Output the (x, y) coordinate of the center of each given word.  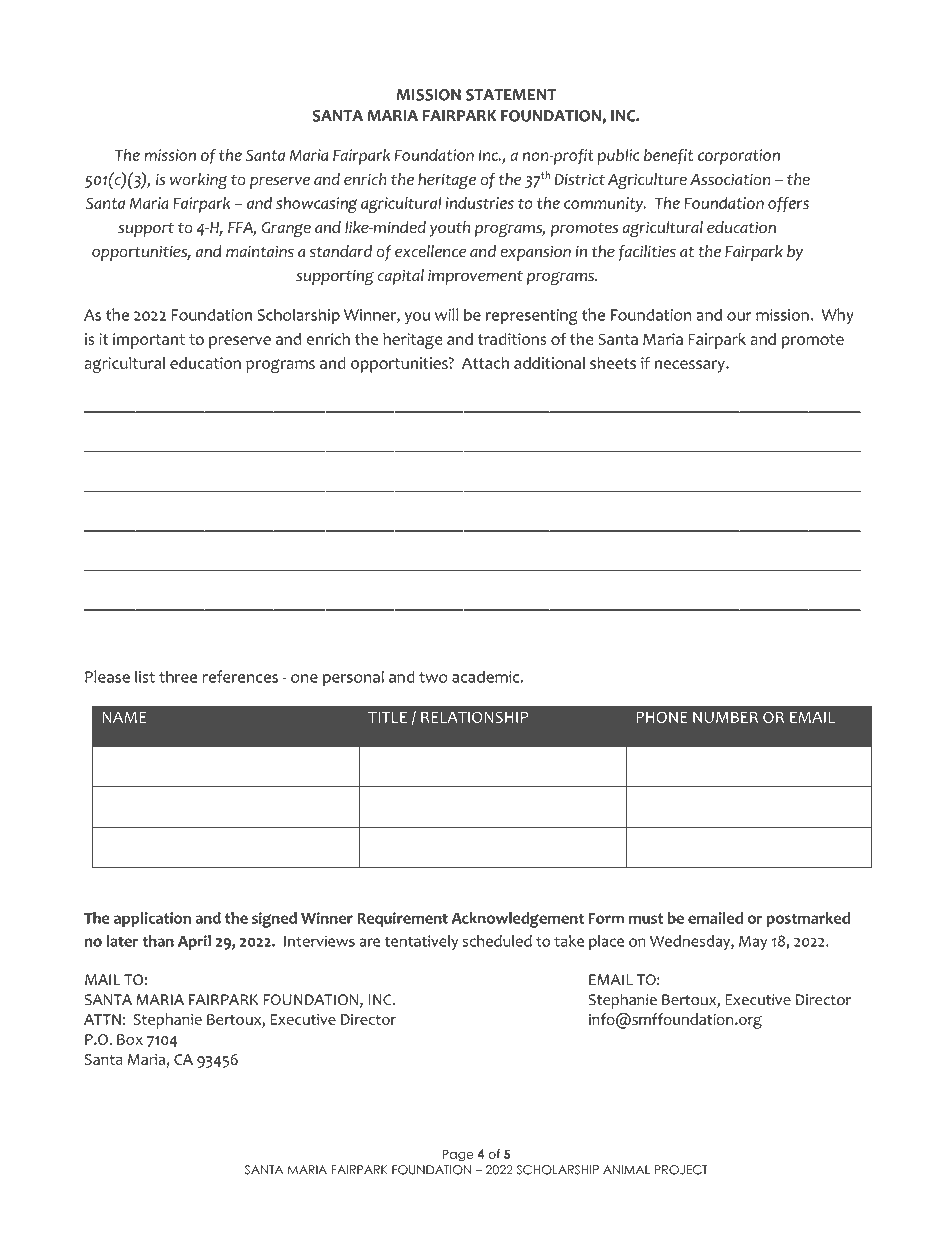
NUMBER (725, 717)
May (753, 943)
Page (458, 1155)
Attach (485, 363)
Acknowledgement (518, 920)
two (433, 677)
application (152, 919)
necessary (690, 366)
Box (130, 1039)
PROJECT (681, 1170)
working (199, 181)
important (149, 341)
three (178, 676)
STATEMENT (511, 95)
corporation (739, 157)
